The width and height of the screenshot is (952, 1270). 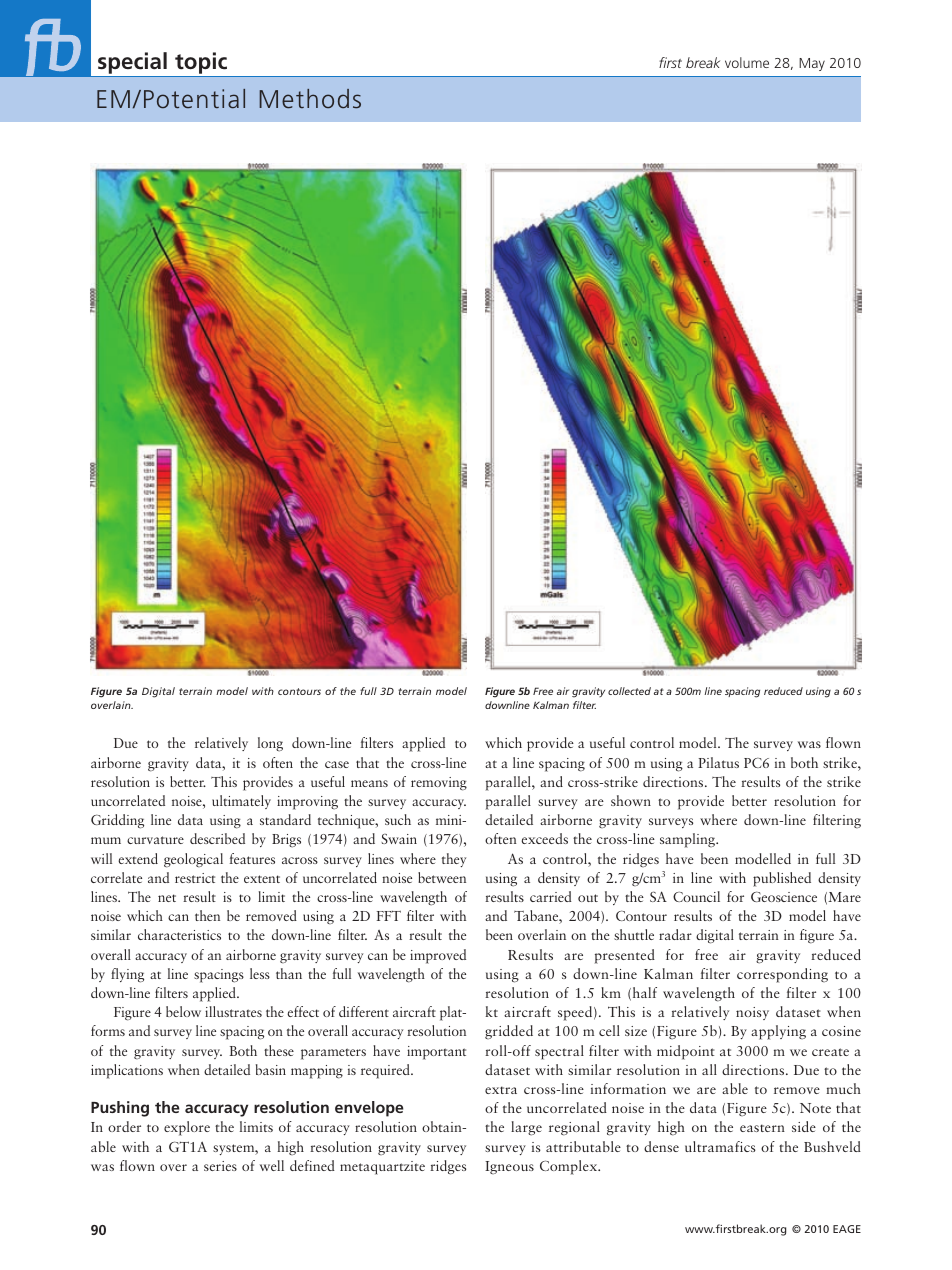 I want to click on long, so click(x=270, y=744).
